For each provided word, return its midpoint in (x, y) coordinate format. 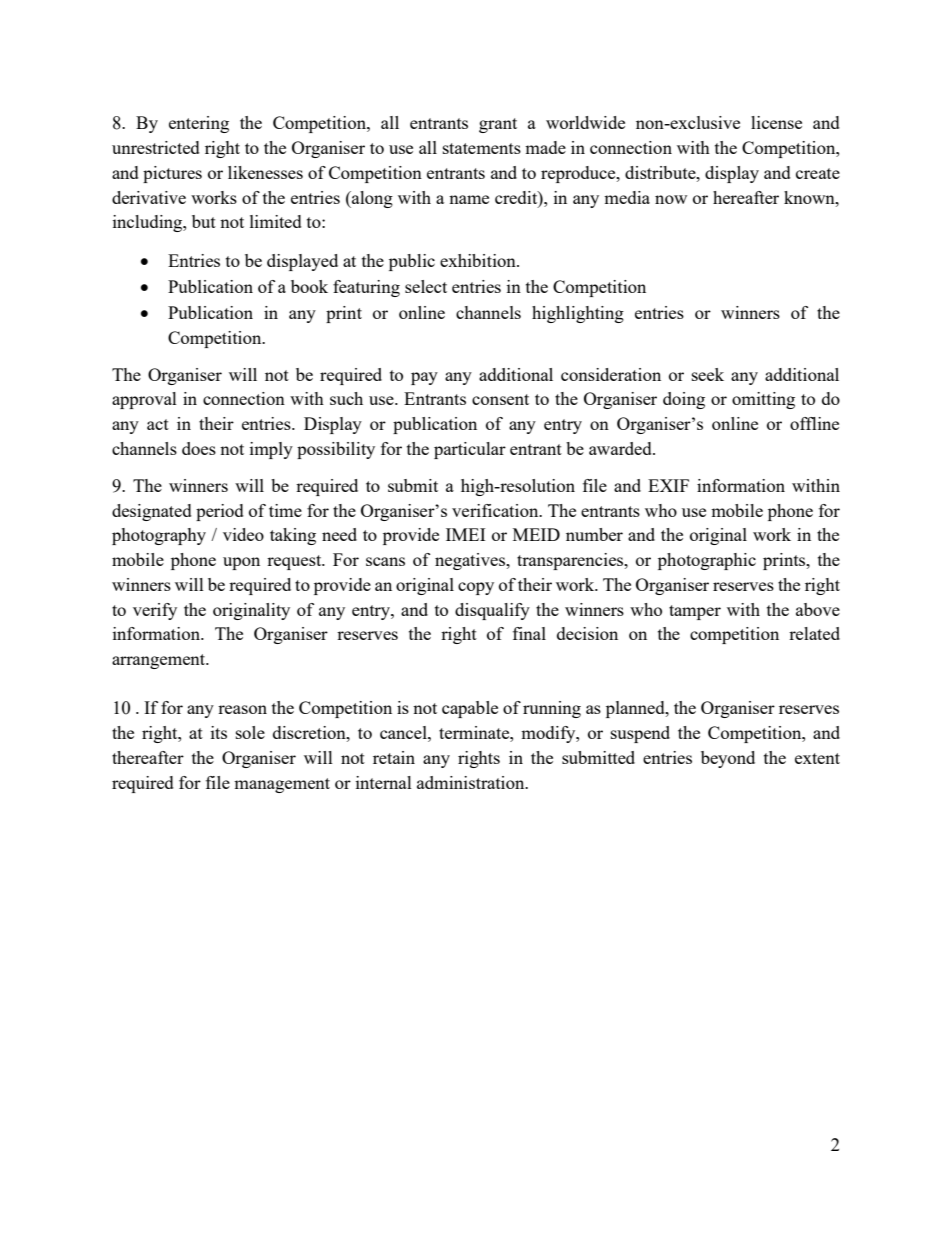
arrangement (160, 661)
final (529, 633)
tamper (695, 612)
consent (500, 399)
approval (144, 400)
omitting (763, 400)
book (309, 286)
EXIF (668, 485)
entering (199, 124)
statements (482, 148)
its (219, 732)
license (776, 122)
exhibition (479, 260)
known (810, 197)
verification (496, 510)
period (220, 512)
